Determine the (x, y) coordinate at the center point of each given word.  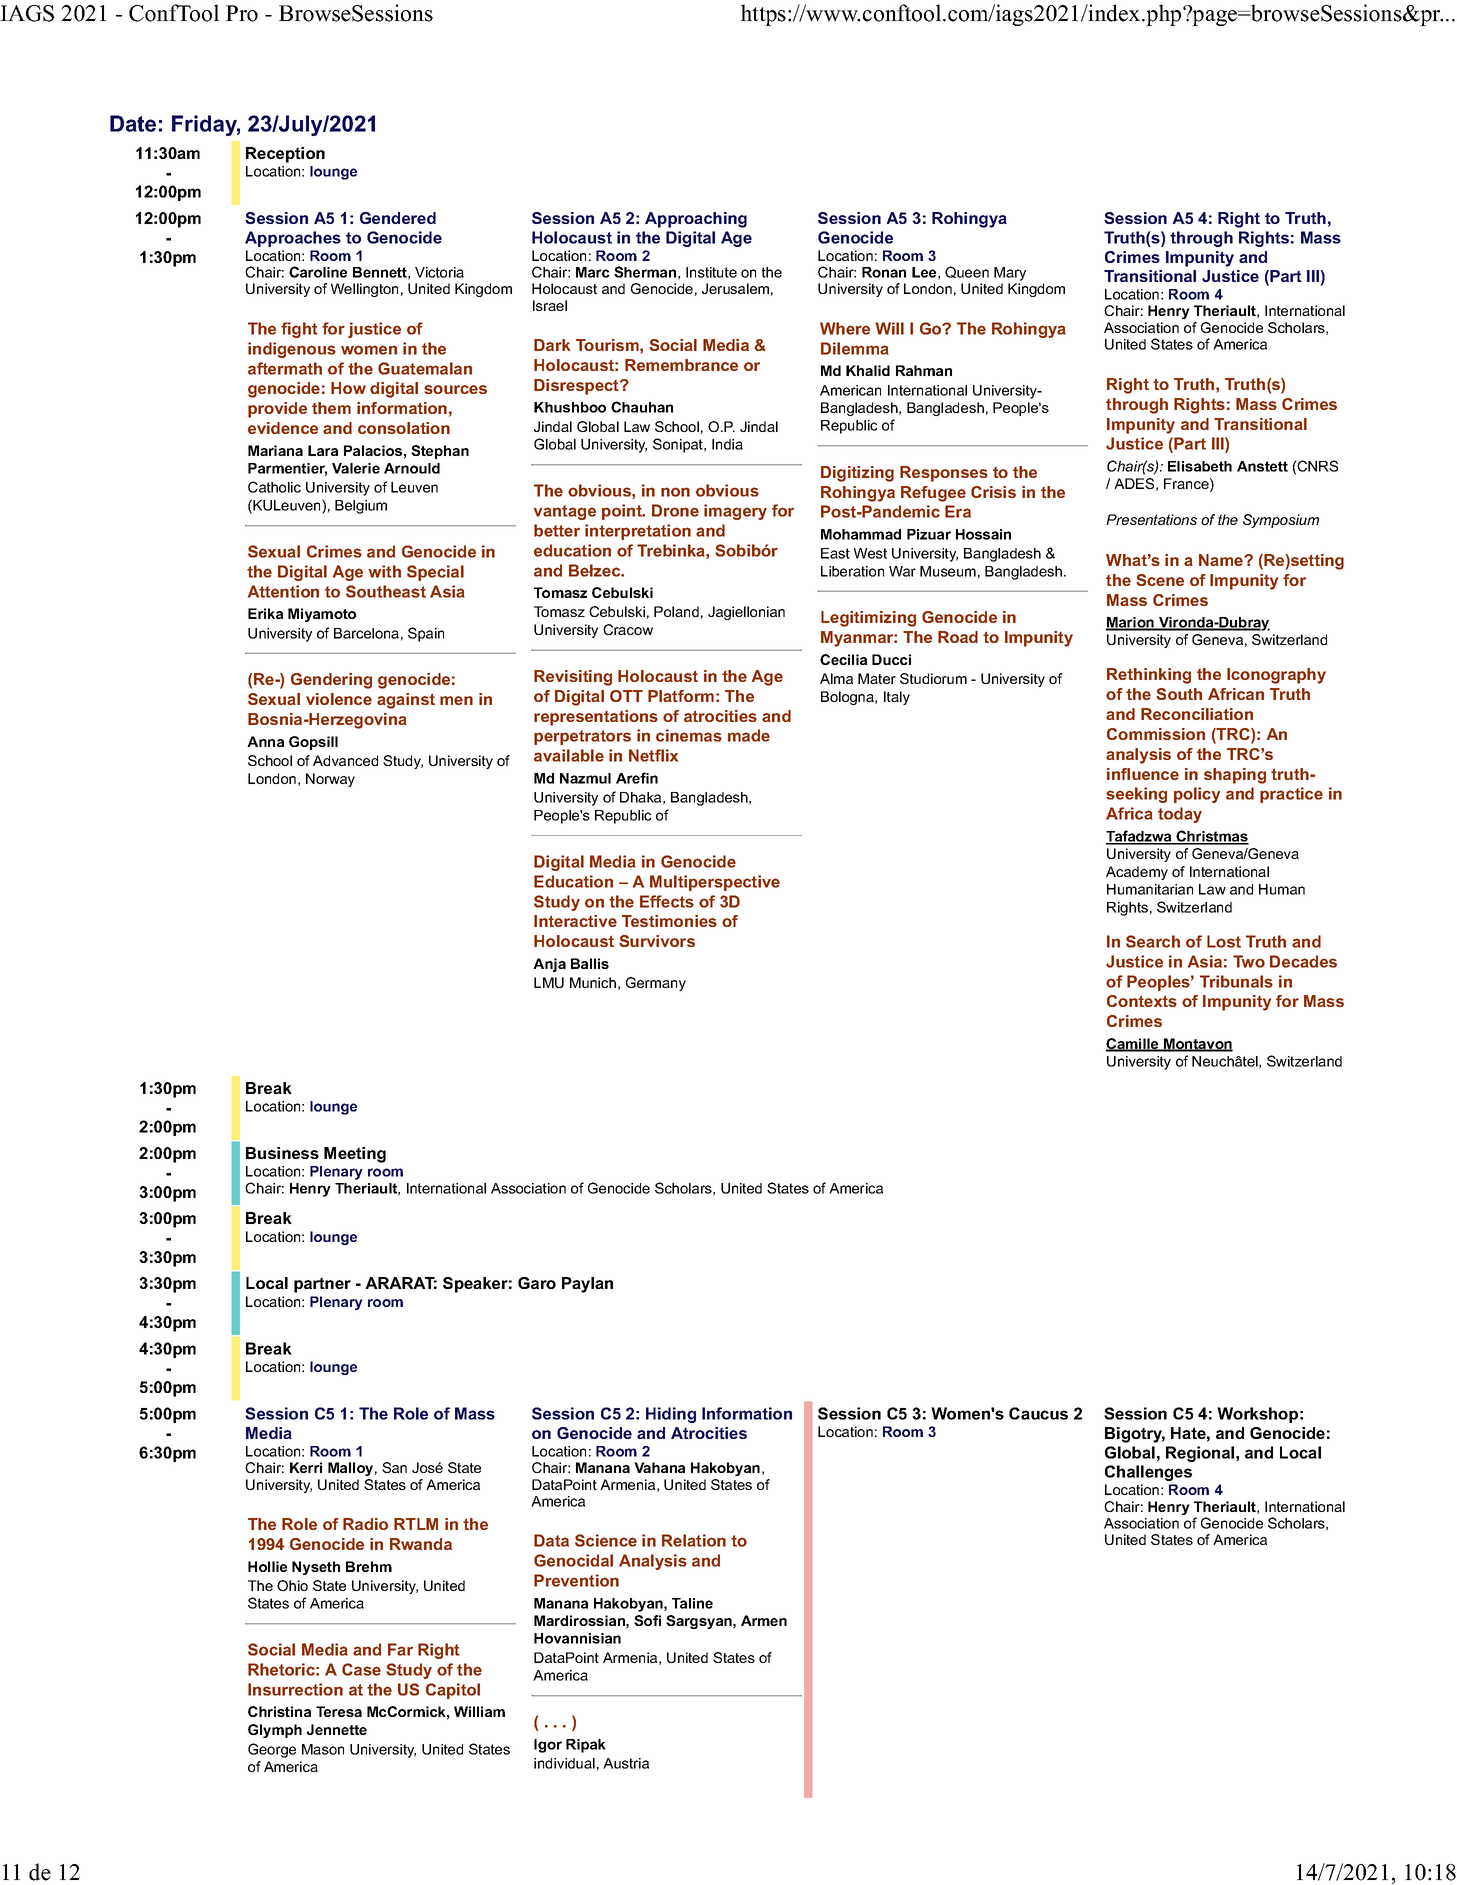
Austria (626, 1763)
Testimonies (669, 921)
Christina (279, 1711)
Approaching (696, 220)
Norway (330, 780)
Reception (285, 155)
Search (1153, 941)
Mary (1010, 274)
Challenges (1148, 1473)
